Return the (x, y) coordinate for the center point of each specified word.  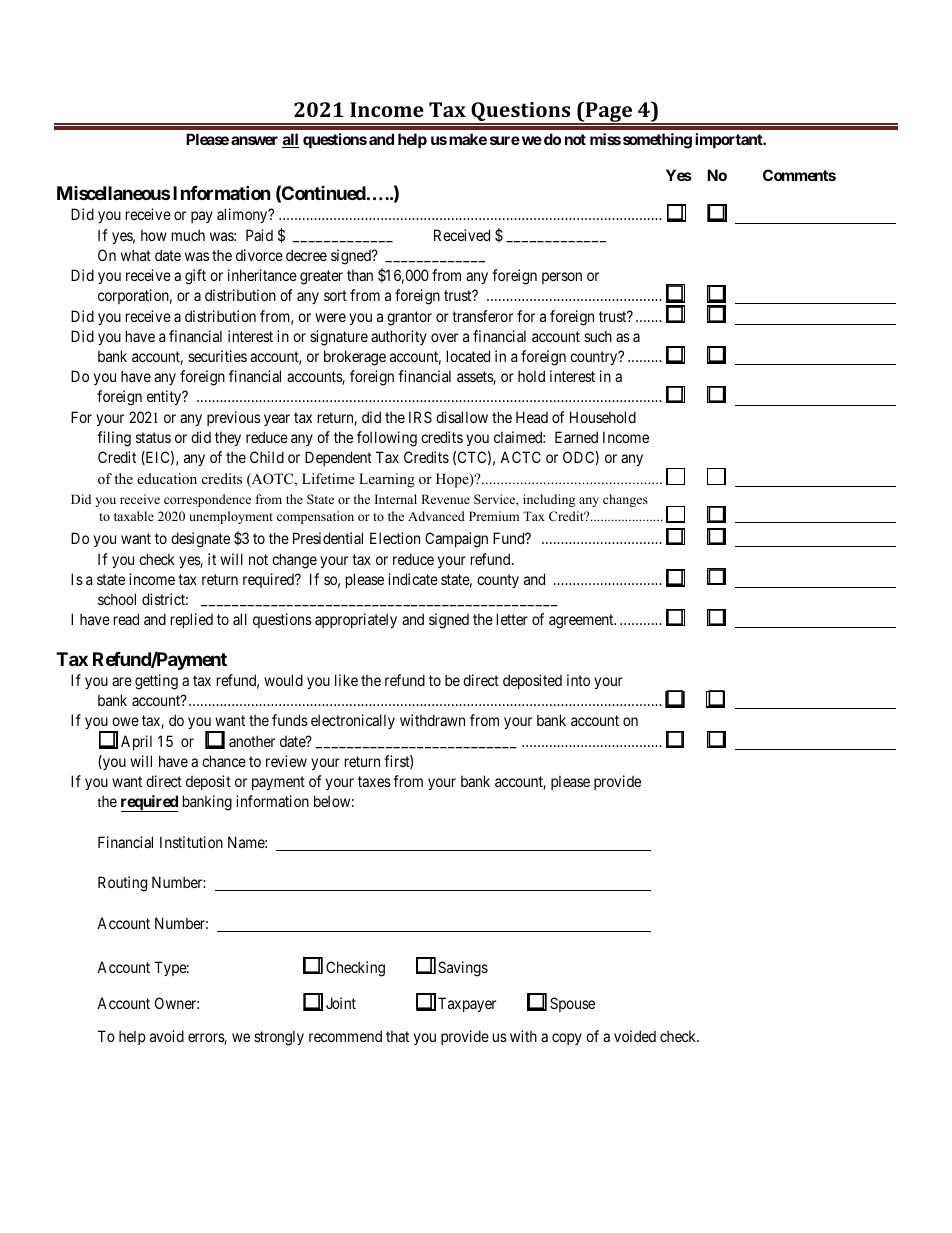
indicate (413, 579)
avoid (167, 1036)
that (397, 1036)
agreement (582, 621)
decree (306, 255)
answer (254, 140)
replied (192, 620)
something (657, 141)
